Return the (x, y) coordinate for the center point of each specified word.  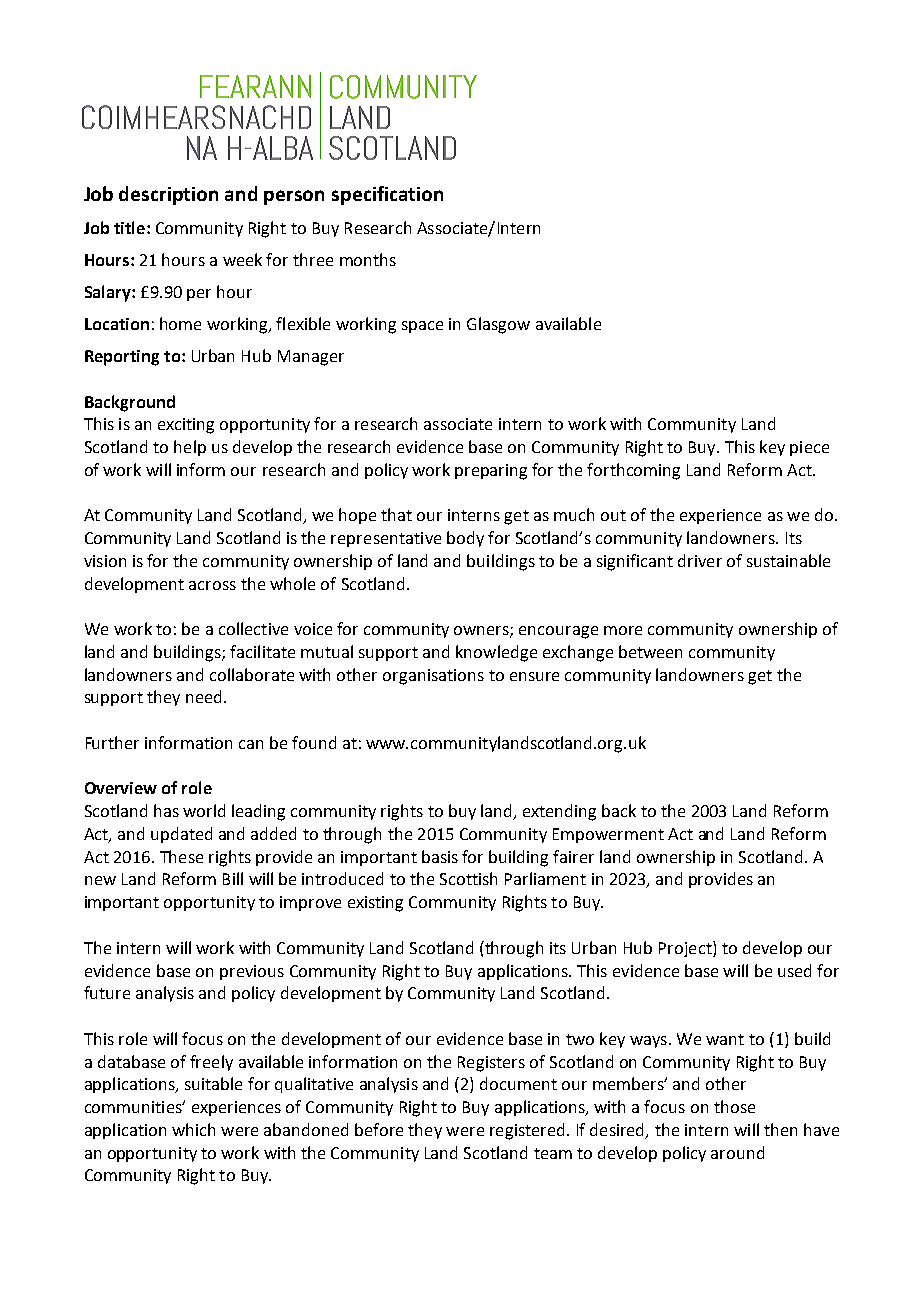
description (168, 195)
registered (527, 1131)
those (734, 1106)
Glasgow (498, 325)
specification (387, 195)
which (193, 1129)
